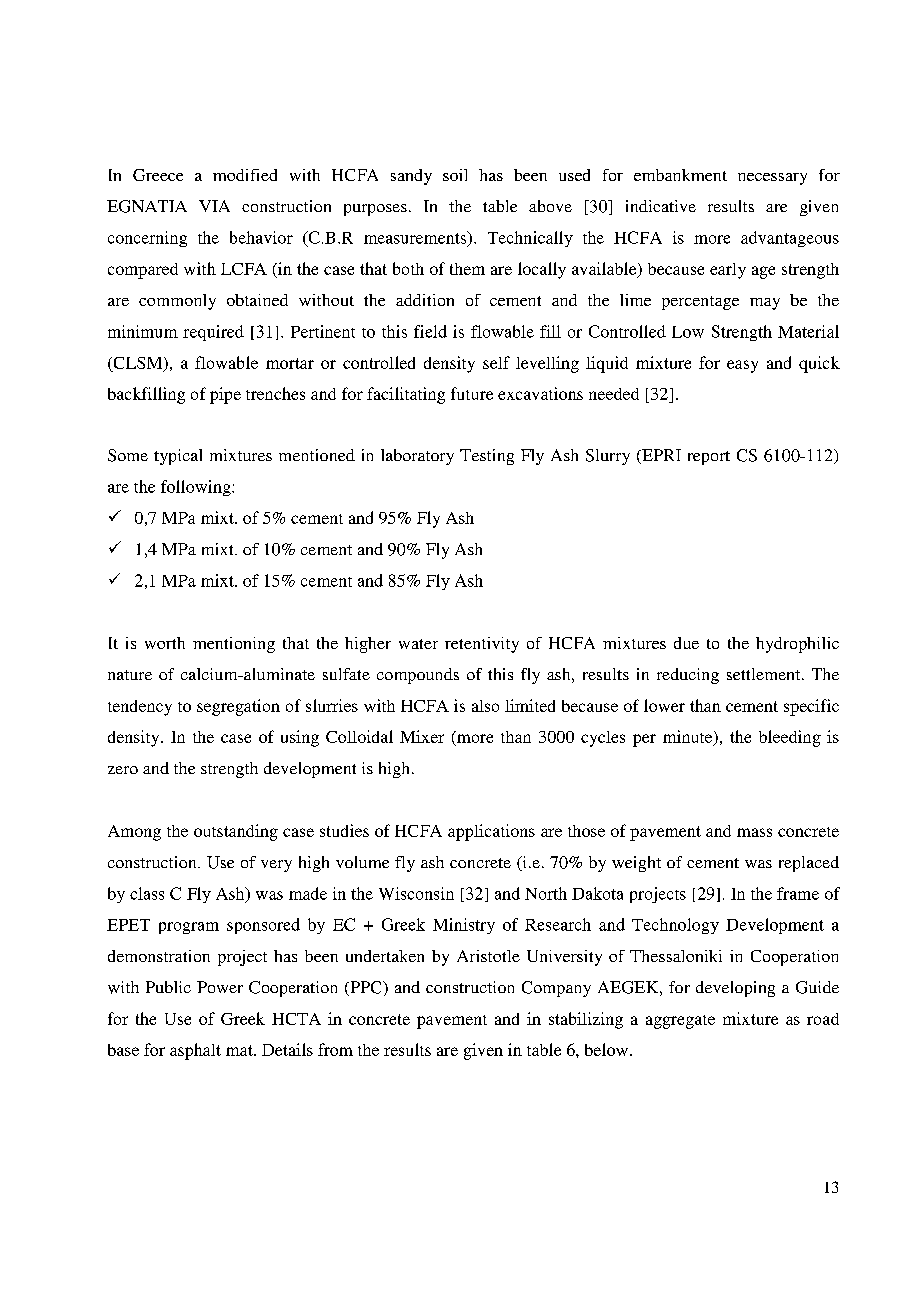  I want to click on Company, so click(556, 989).
